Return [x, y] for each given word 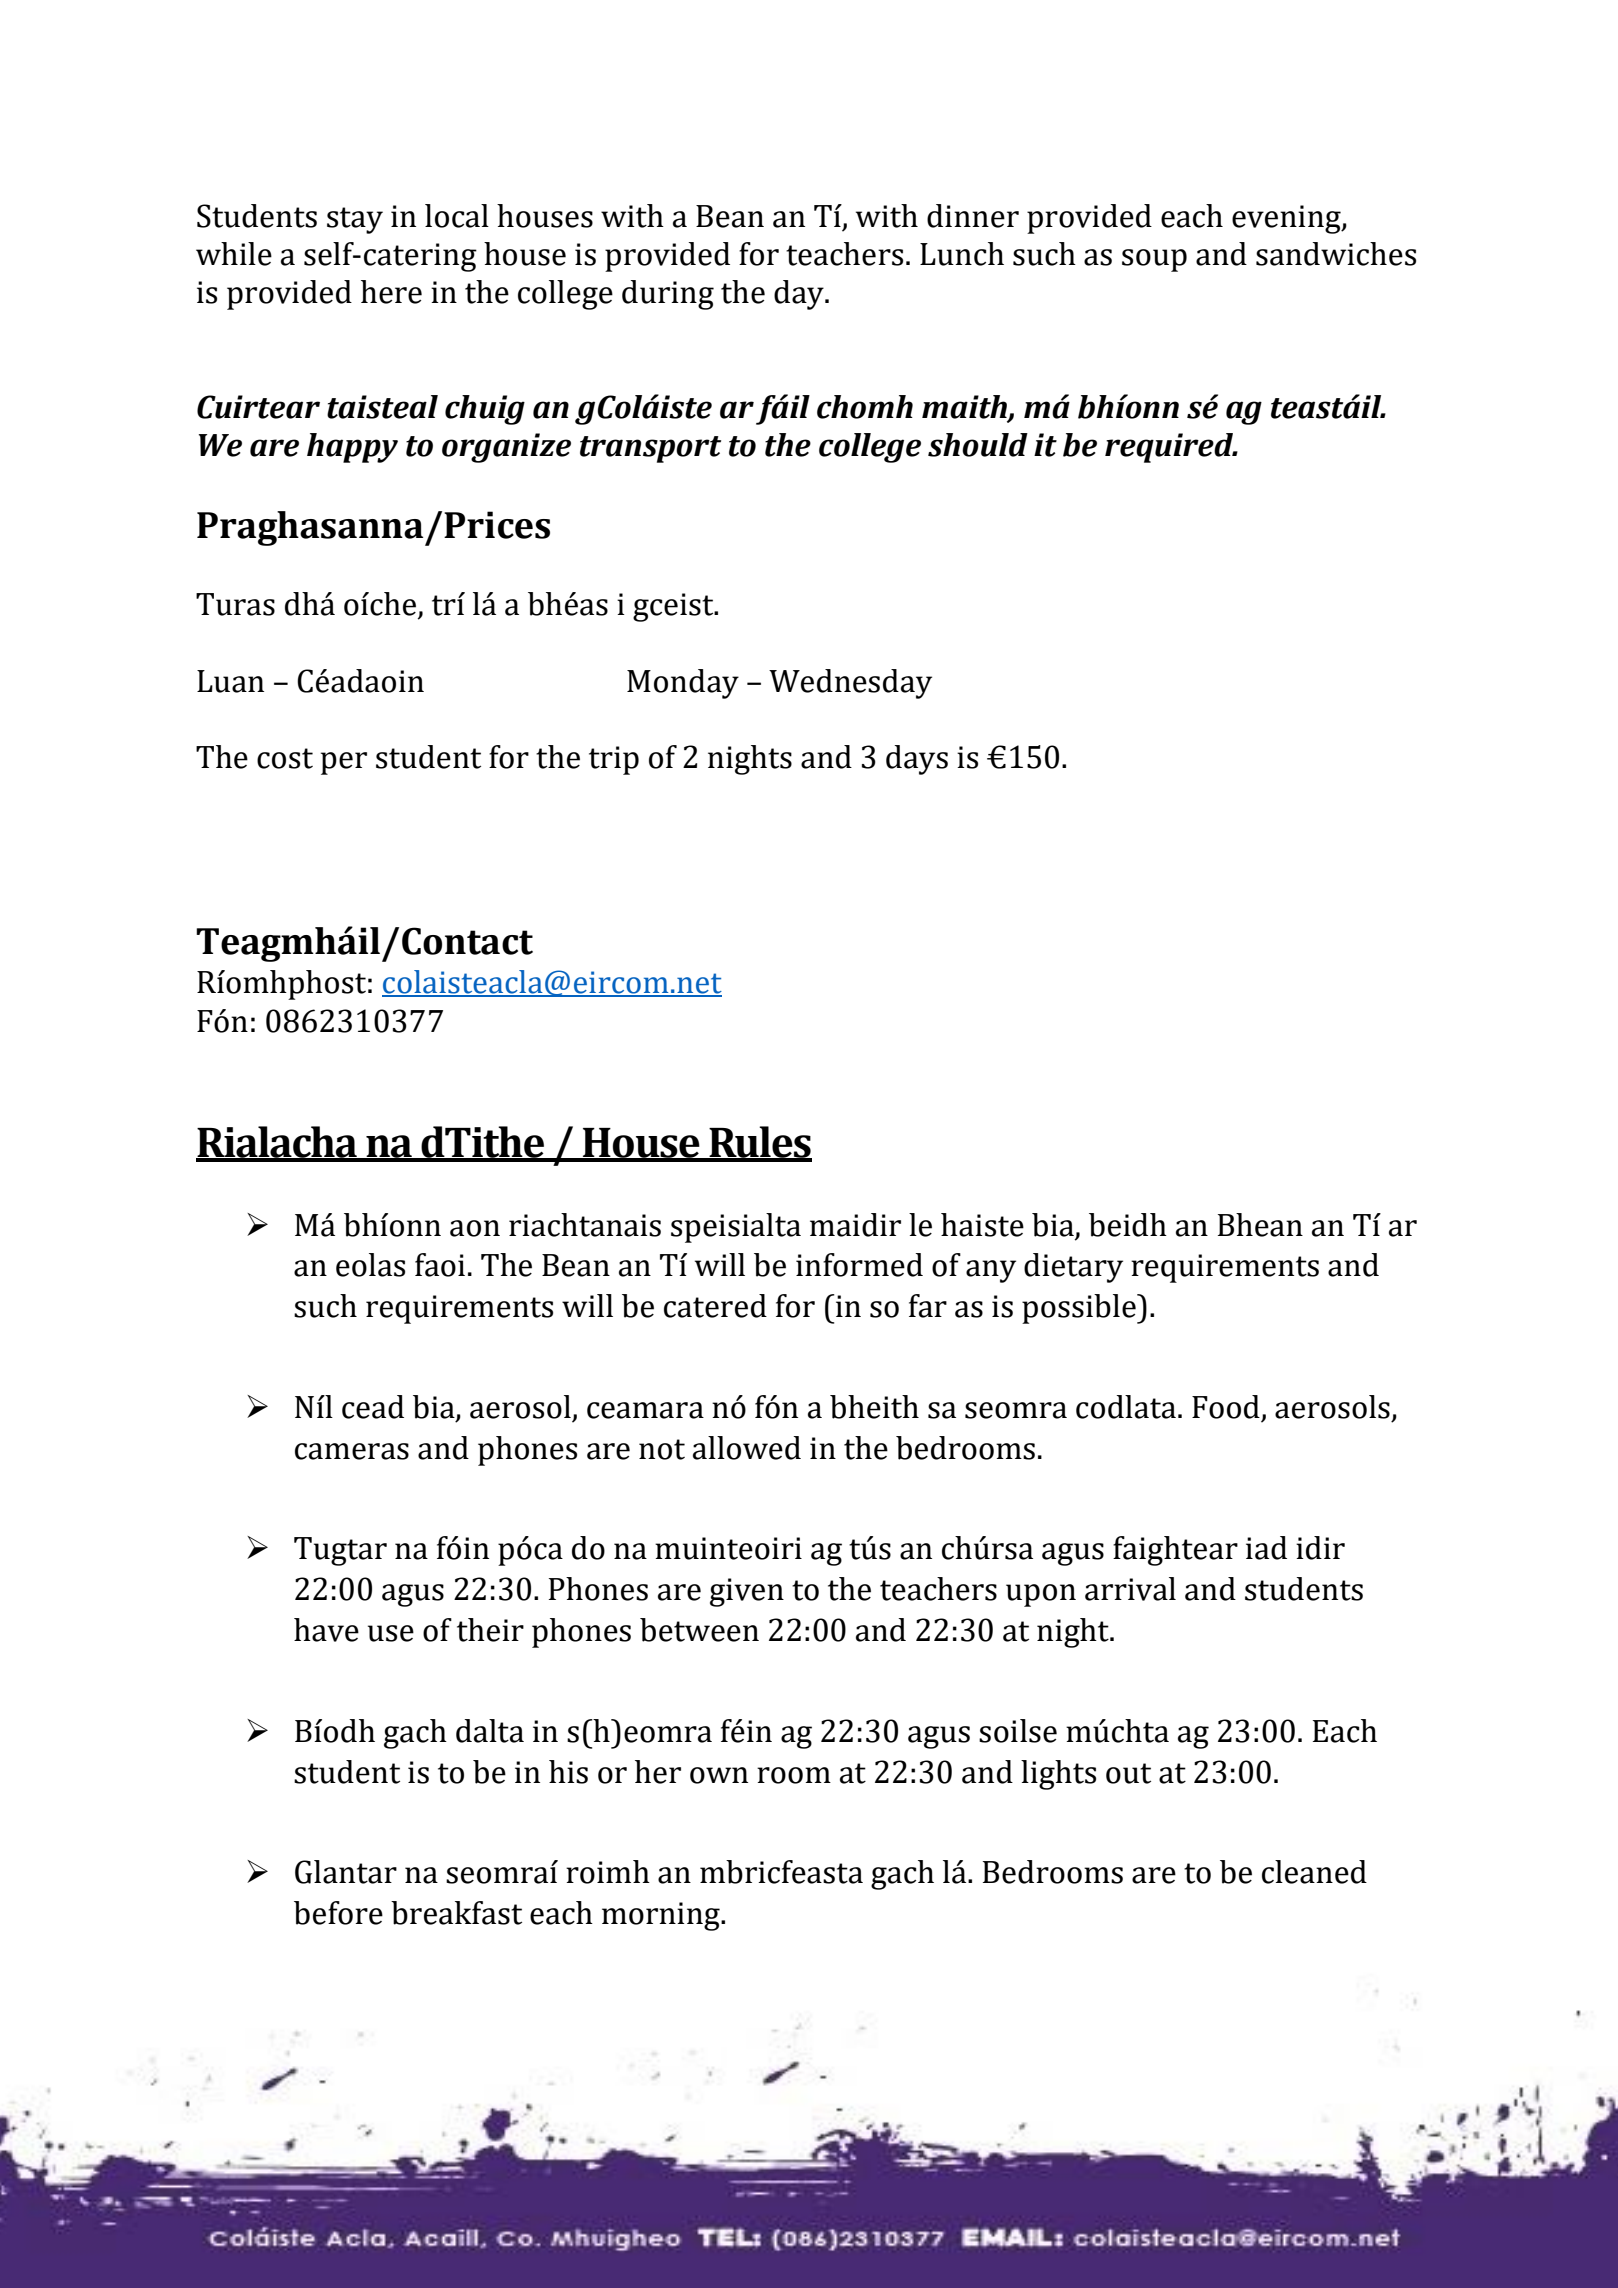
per [344, 763]
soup [1154, 260]
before [338, 1913]
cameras [352, 1451]
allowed [747, 1448]
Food [1226, 1407]
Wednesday [850, 684]
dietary [1073, 1268]
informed [859, 1265]
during [668, 295]
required [1170, 448]
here [391, 292]
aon [475, 1228]
